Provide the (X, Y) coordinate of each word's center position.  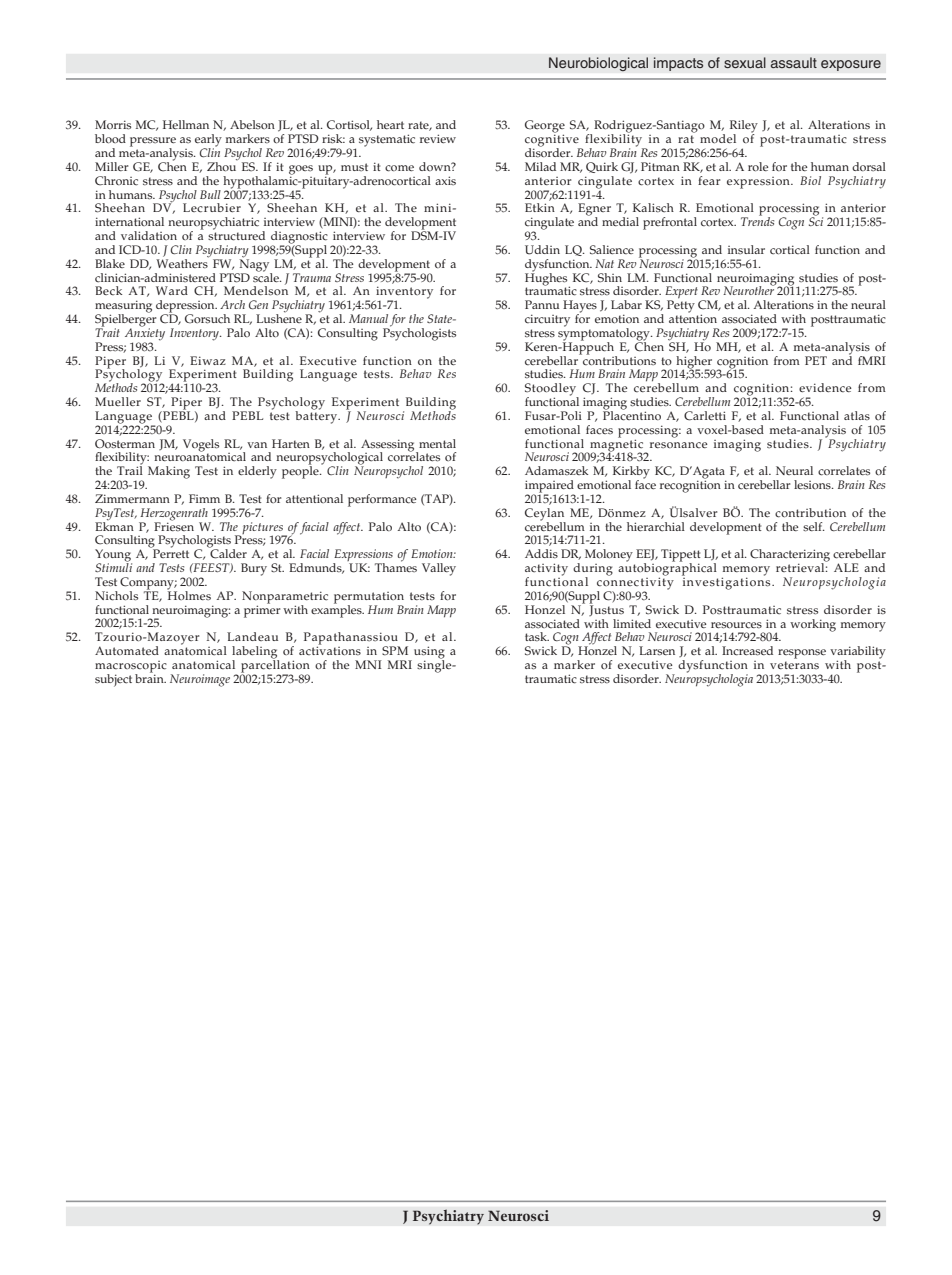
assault (794, 62)
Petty (681, 305)
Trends (757, 220)
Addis (541, 553)
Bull (210, 194)
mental (437, 443)
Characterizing (790, 556)
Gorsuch (207, 319)
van (257, 445)
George (545, 127)
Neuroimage (200, 680)
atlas (857, 415)
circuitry (547, 320)
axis (445, 180)
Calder (227, 553)
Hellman (186, 124)
